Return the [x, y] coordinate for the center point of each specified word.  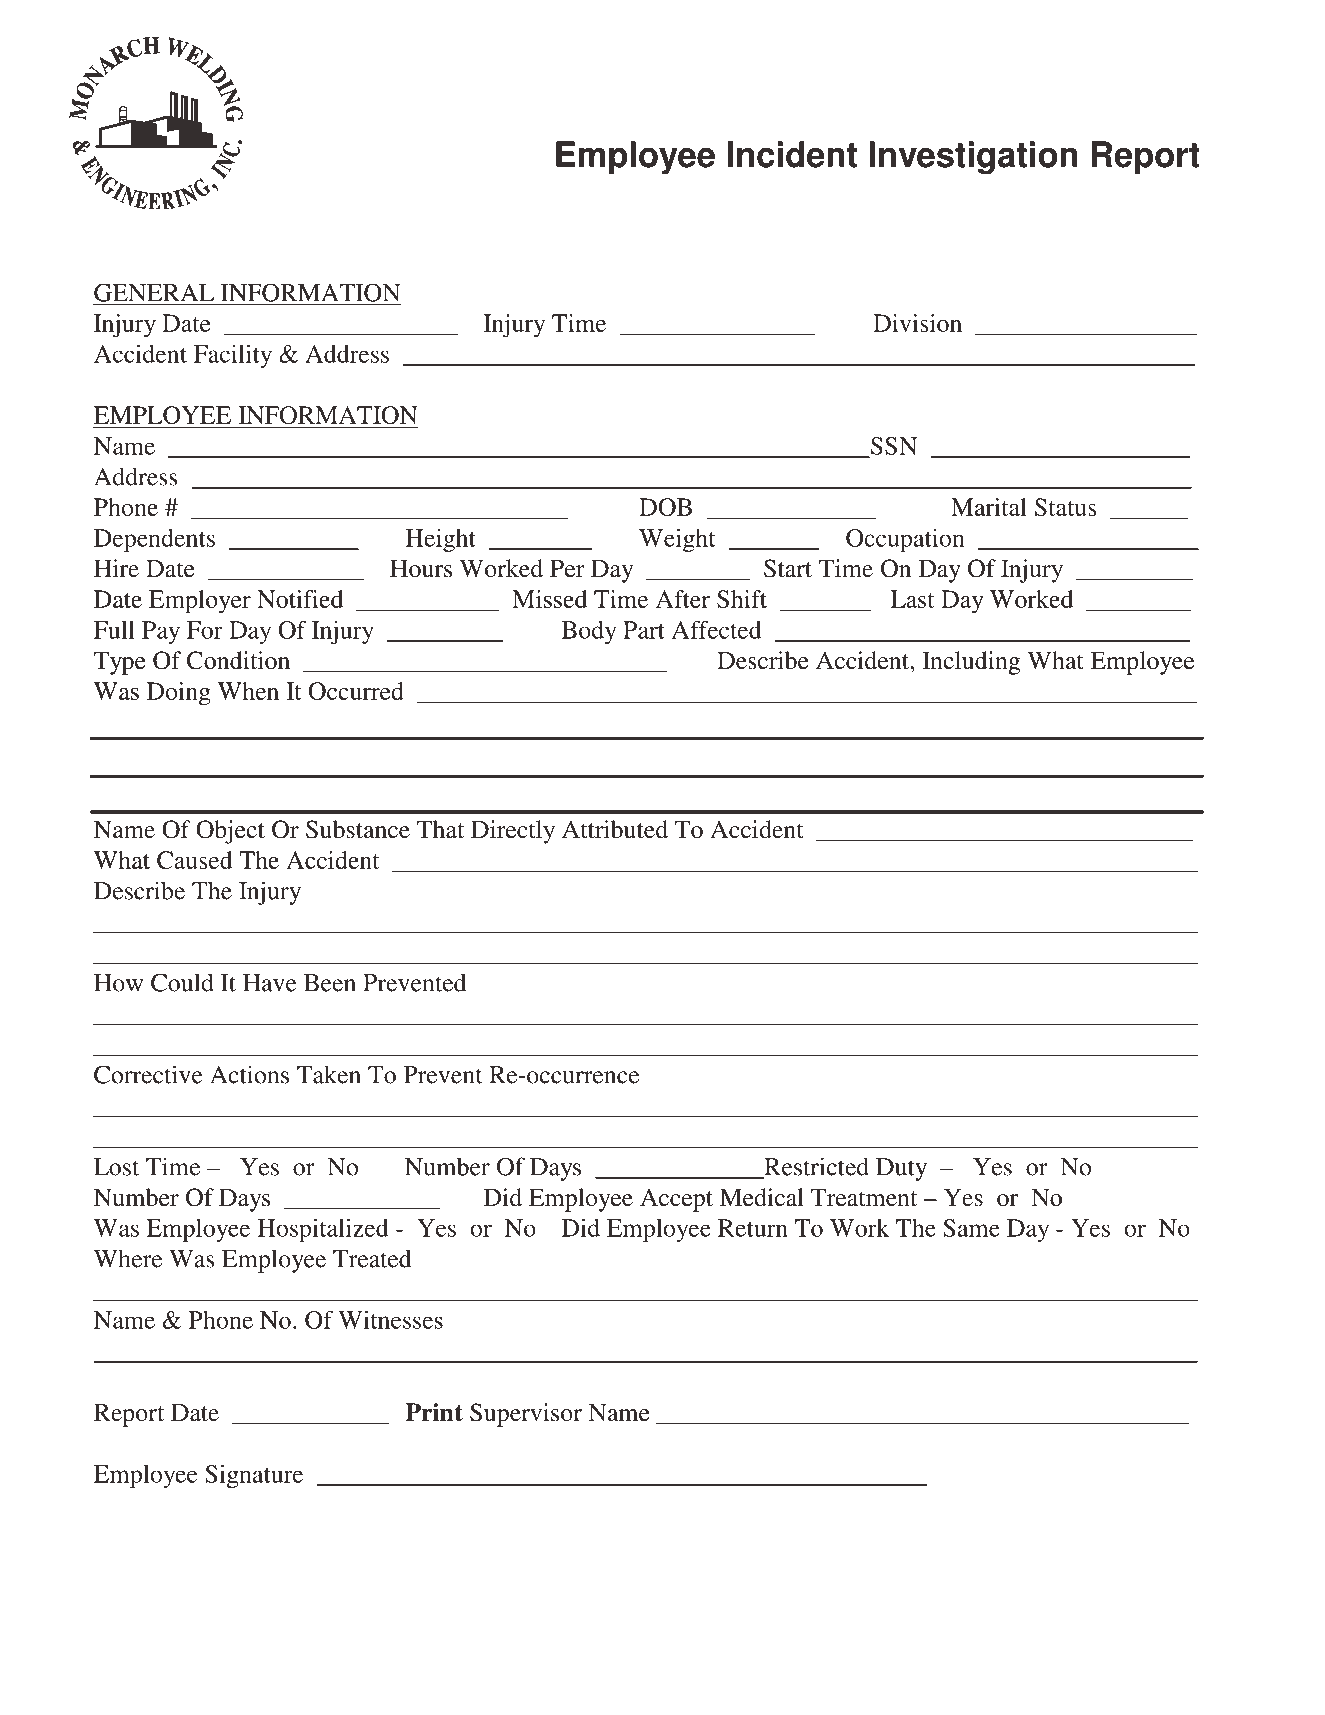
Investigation [973, 158]
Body [589, 632]
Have [270, 983]
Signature [254, 1476]
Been [330, 983]
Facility [233, 356]
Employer [200, 602]
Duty [901, 1169]
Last [912, 599]
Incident [792, 154]
